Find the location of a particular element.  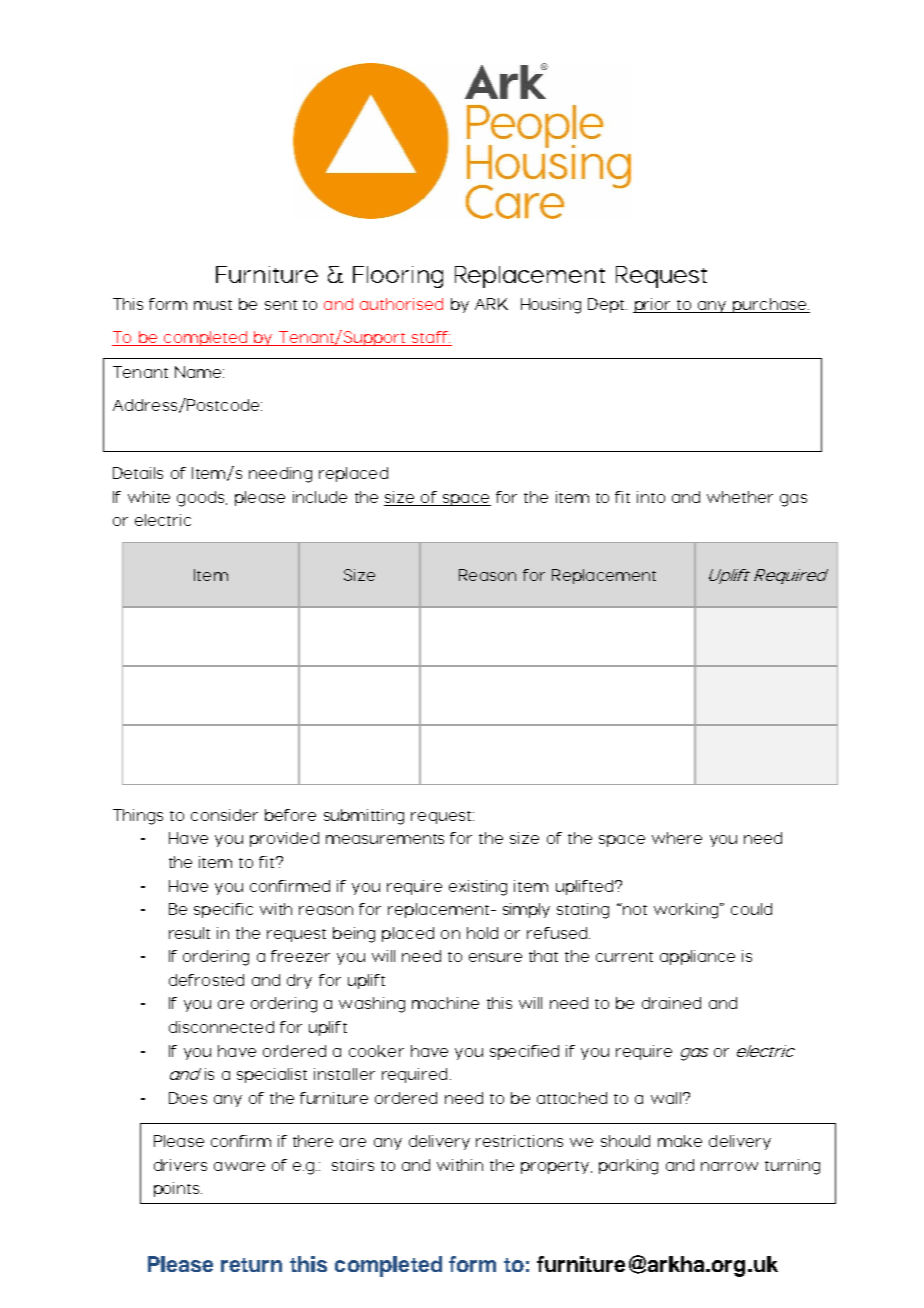

property is located at coordinates (556, 1167).
